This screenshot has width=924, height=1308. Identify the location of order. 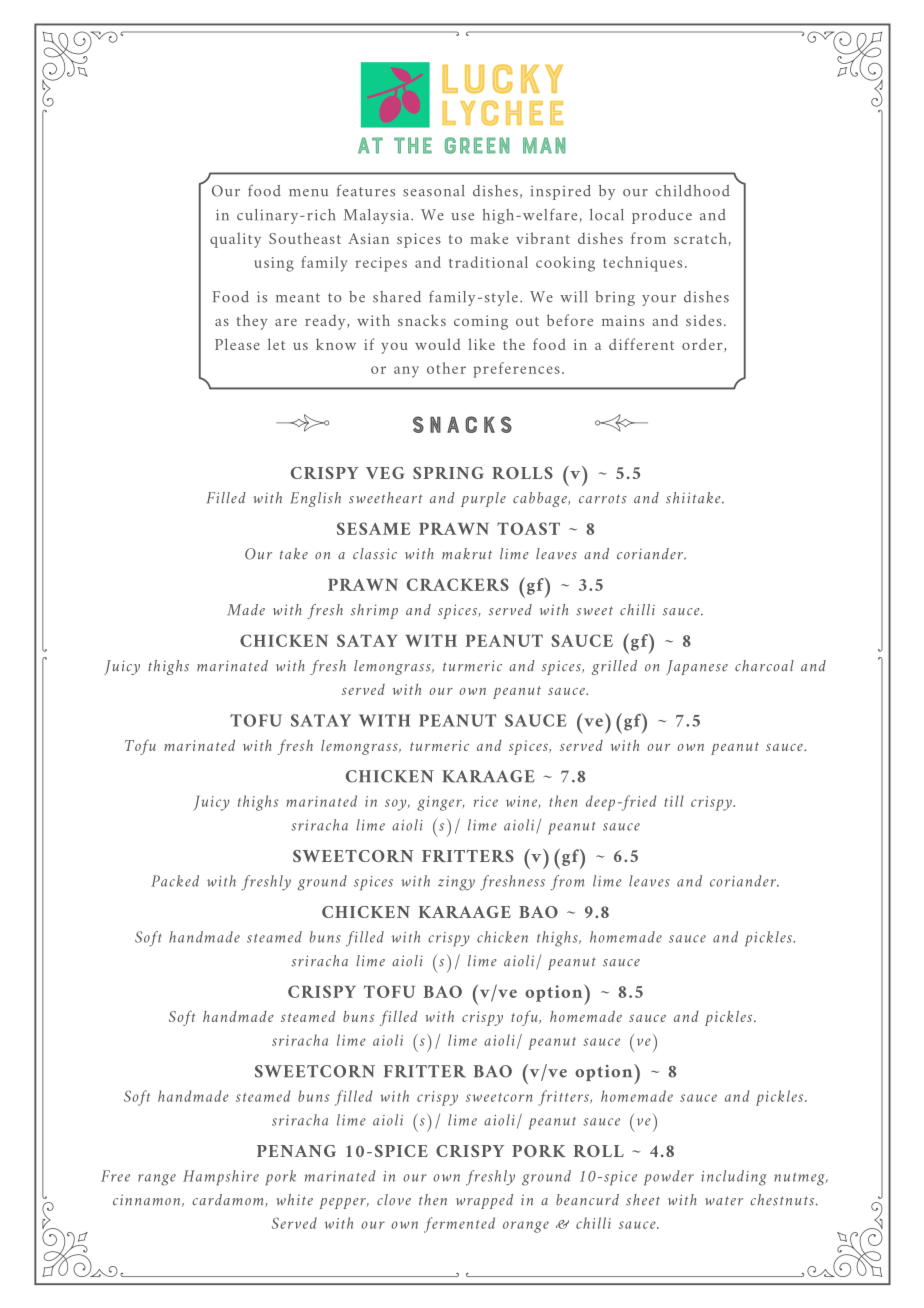
(703, 345).
